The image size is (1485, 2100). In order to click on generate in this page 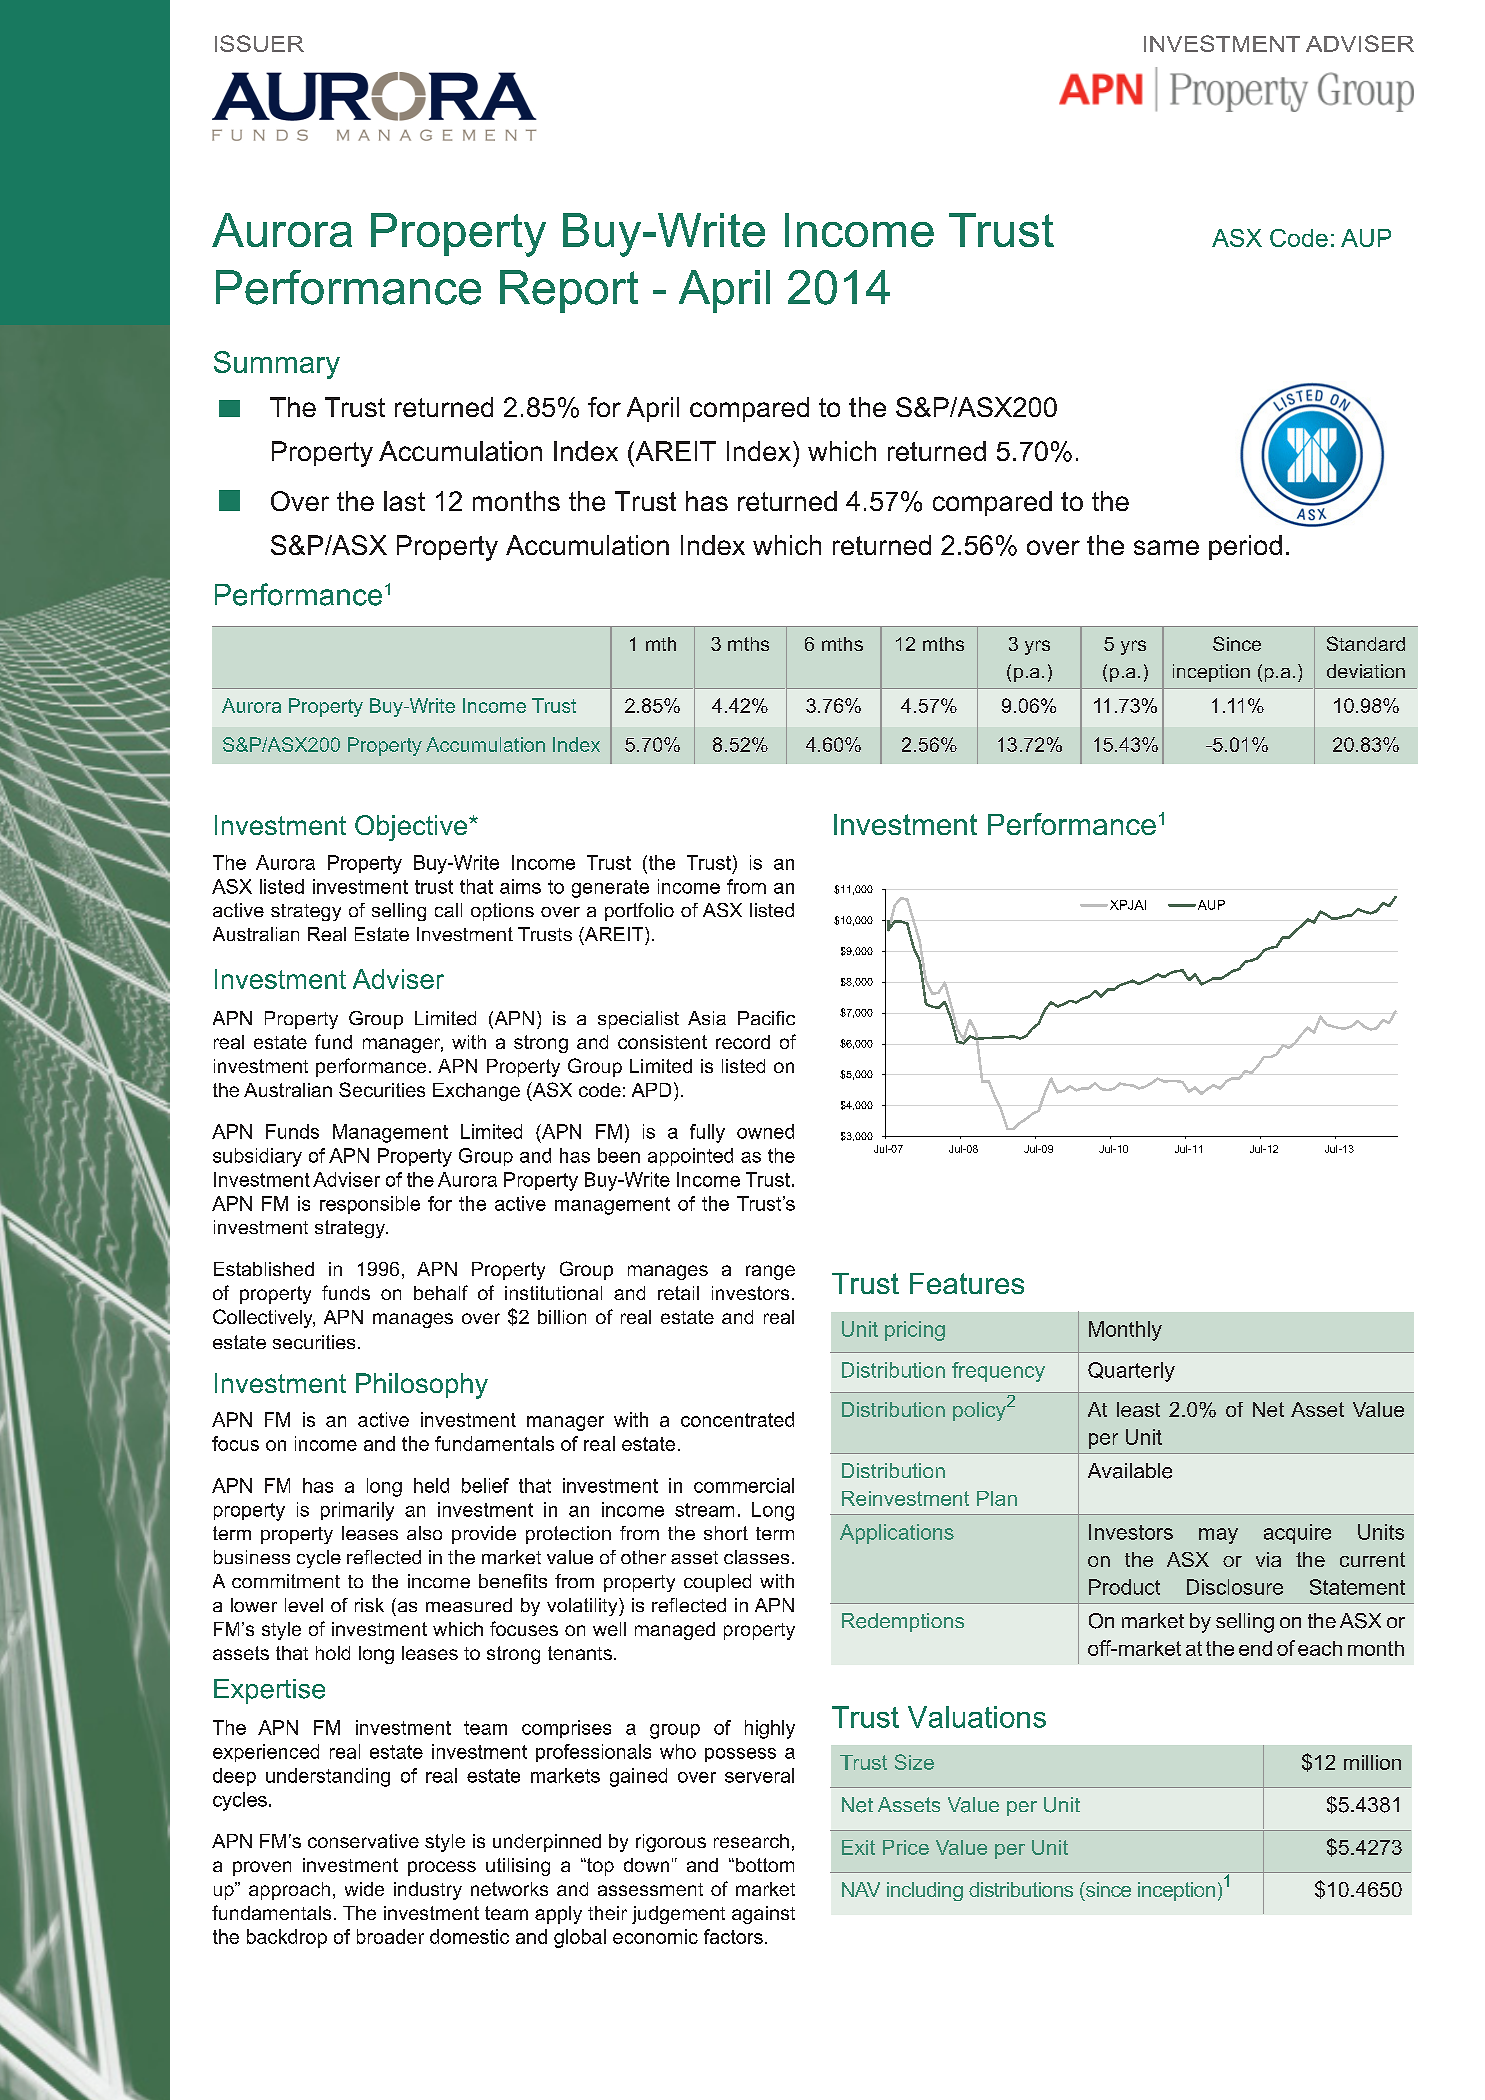, I will do `click(610, 889)`.
